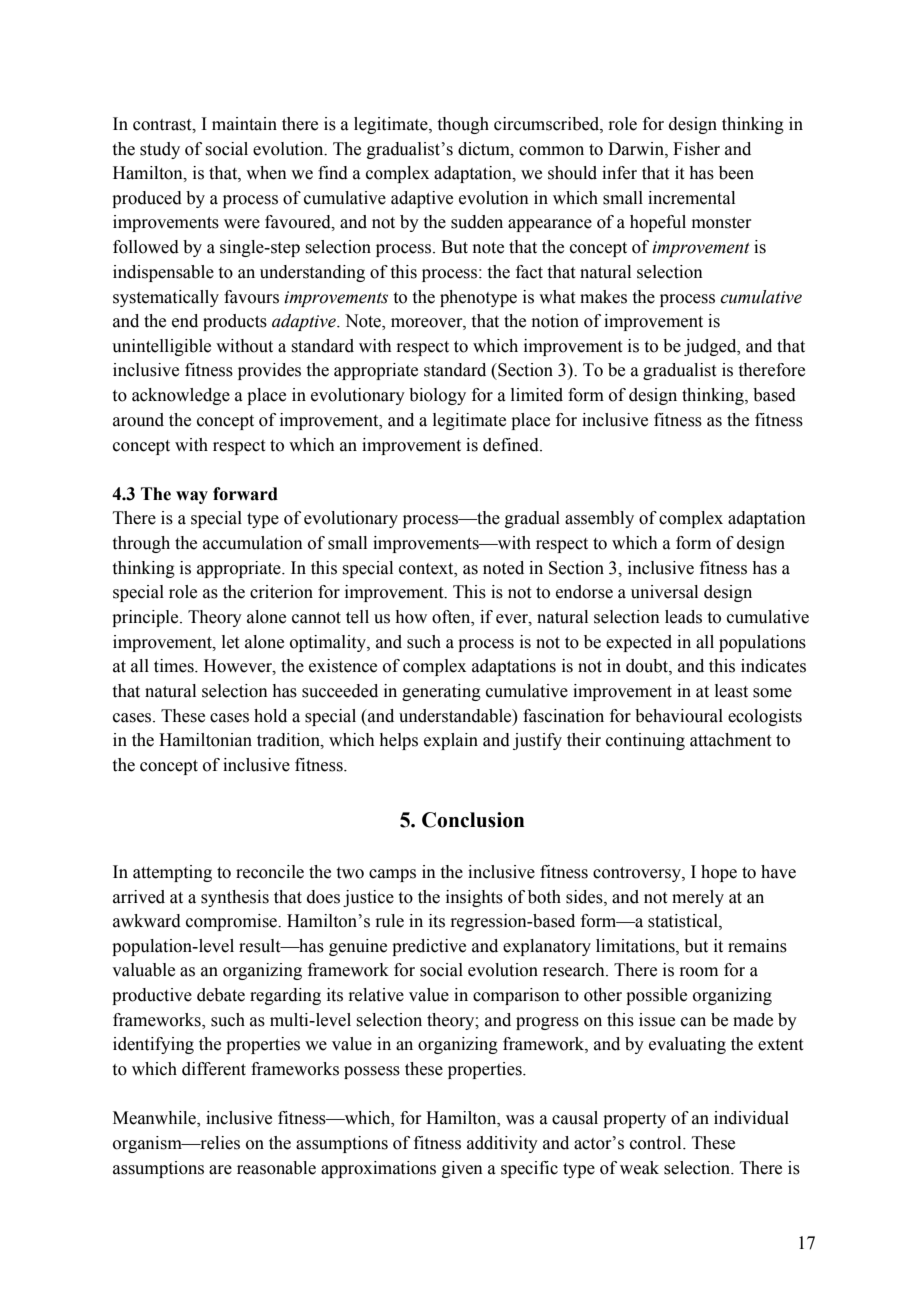  What do you see at coordinates (192, 497) in the page?
I see `way` at bounding box center [192, 497].
